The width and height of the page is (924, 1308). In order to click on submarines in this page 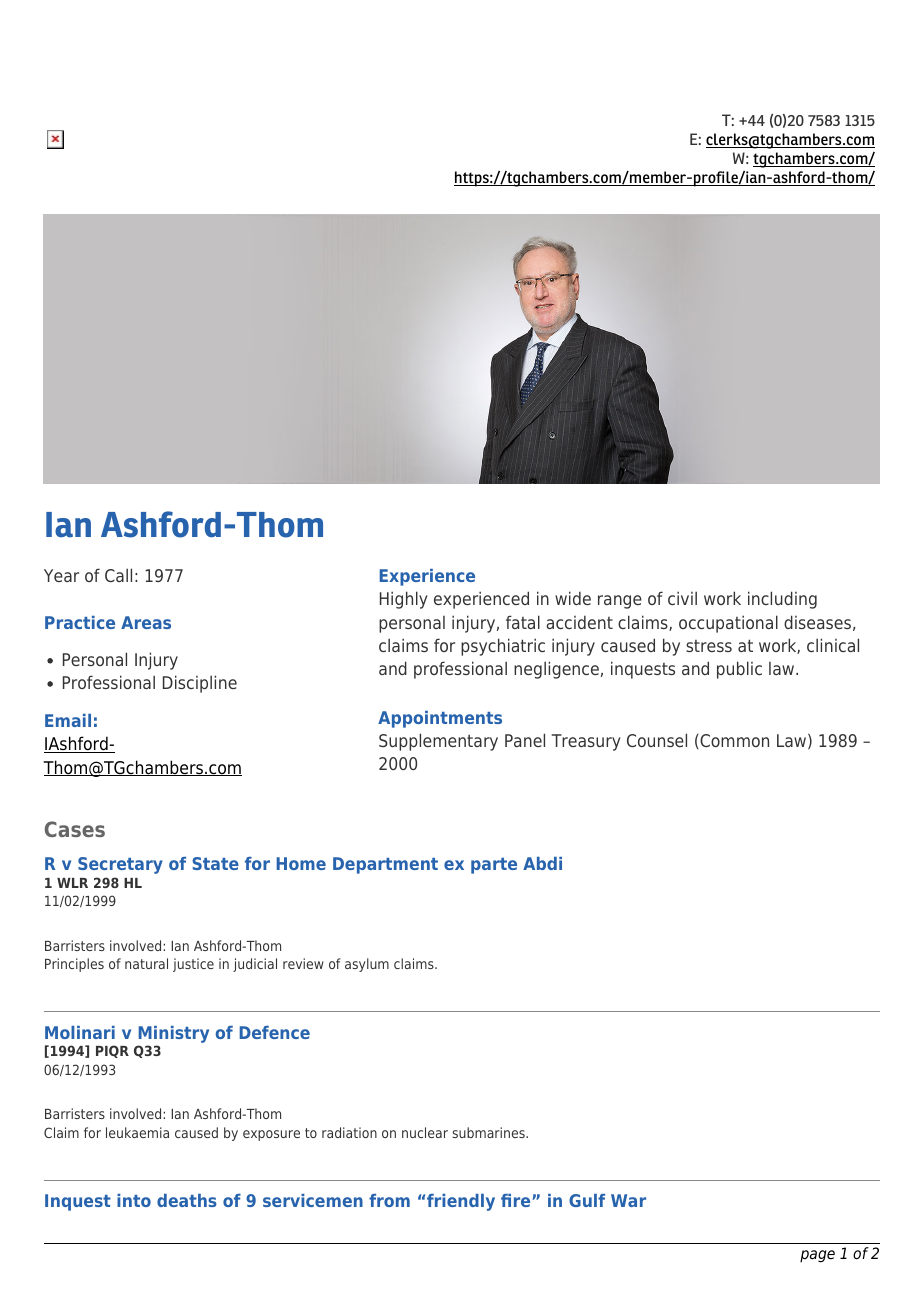, I will do `click(489, 1132)`.
